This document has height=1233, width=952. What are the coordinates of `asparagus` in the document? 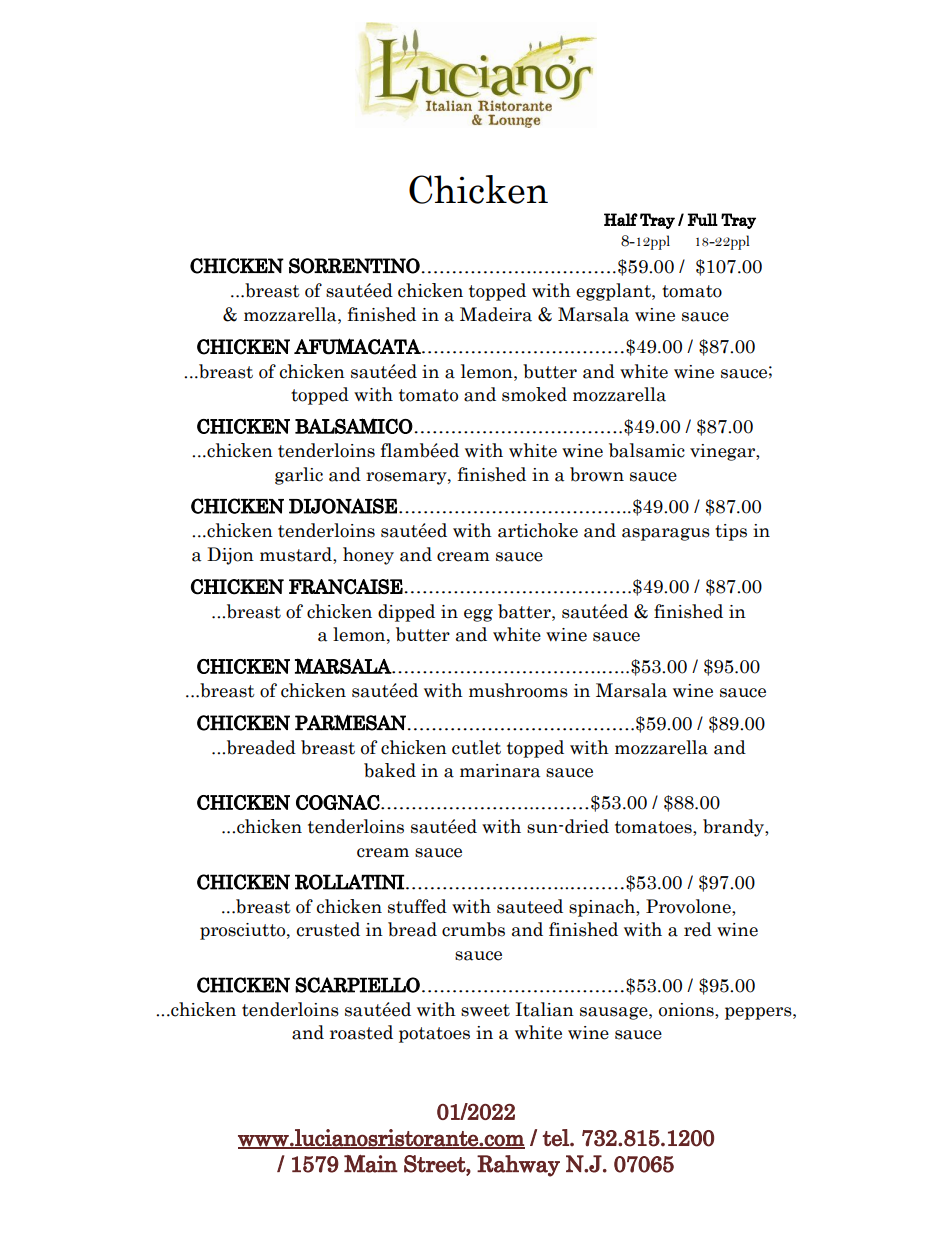 It's located at (666, 534).
